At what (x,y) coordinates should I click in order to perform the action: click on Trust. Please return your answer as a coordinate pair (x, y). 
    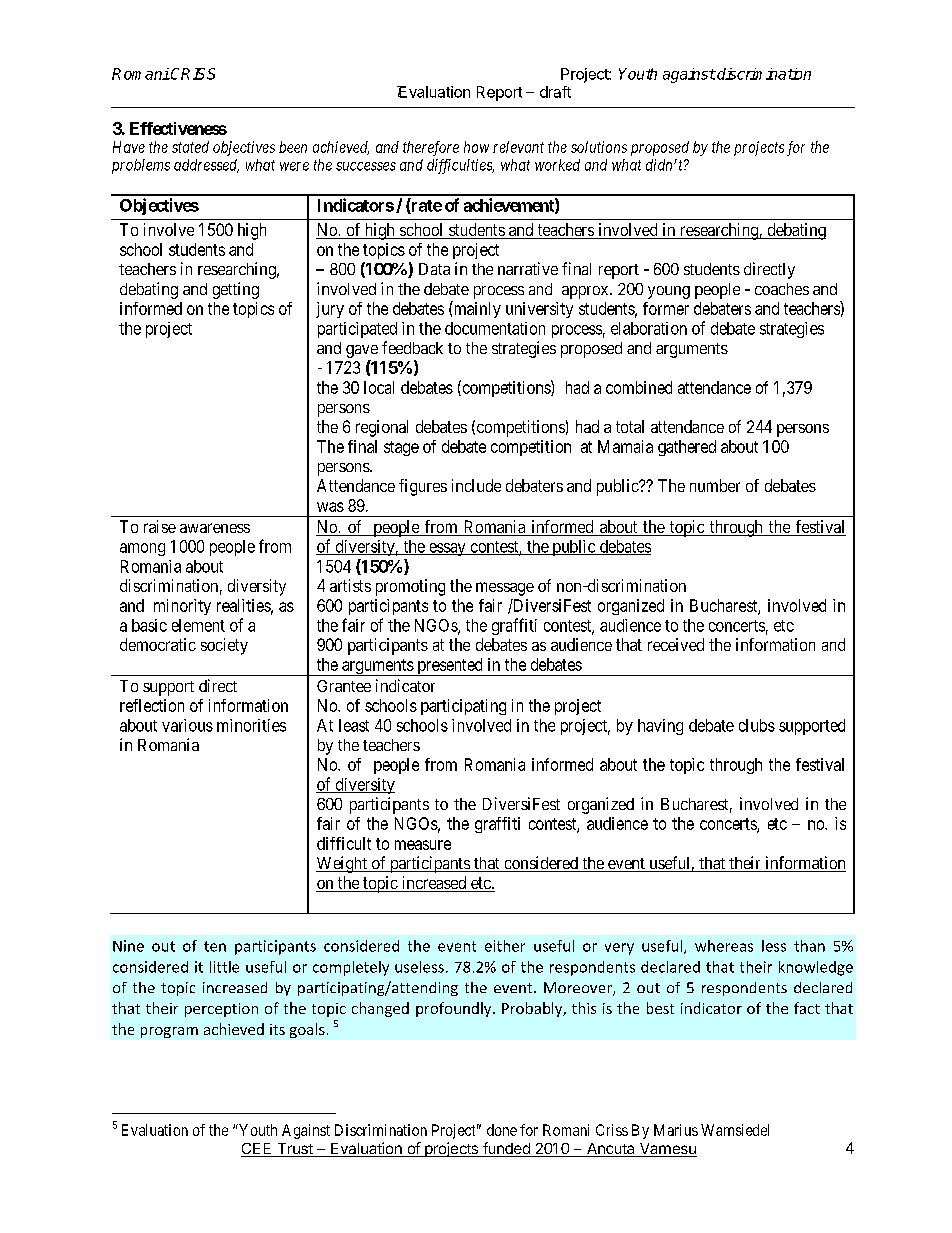
    Looking at the image, I should click on (295, 1150).
